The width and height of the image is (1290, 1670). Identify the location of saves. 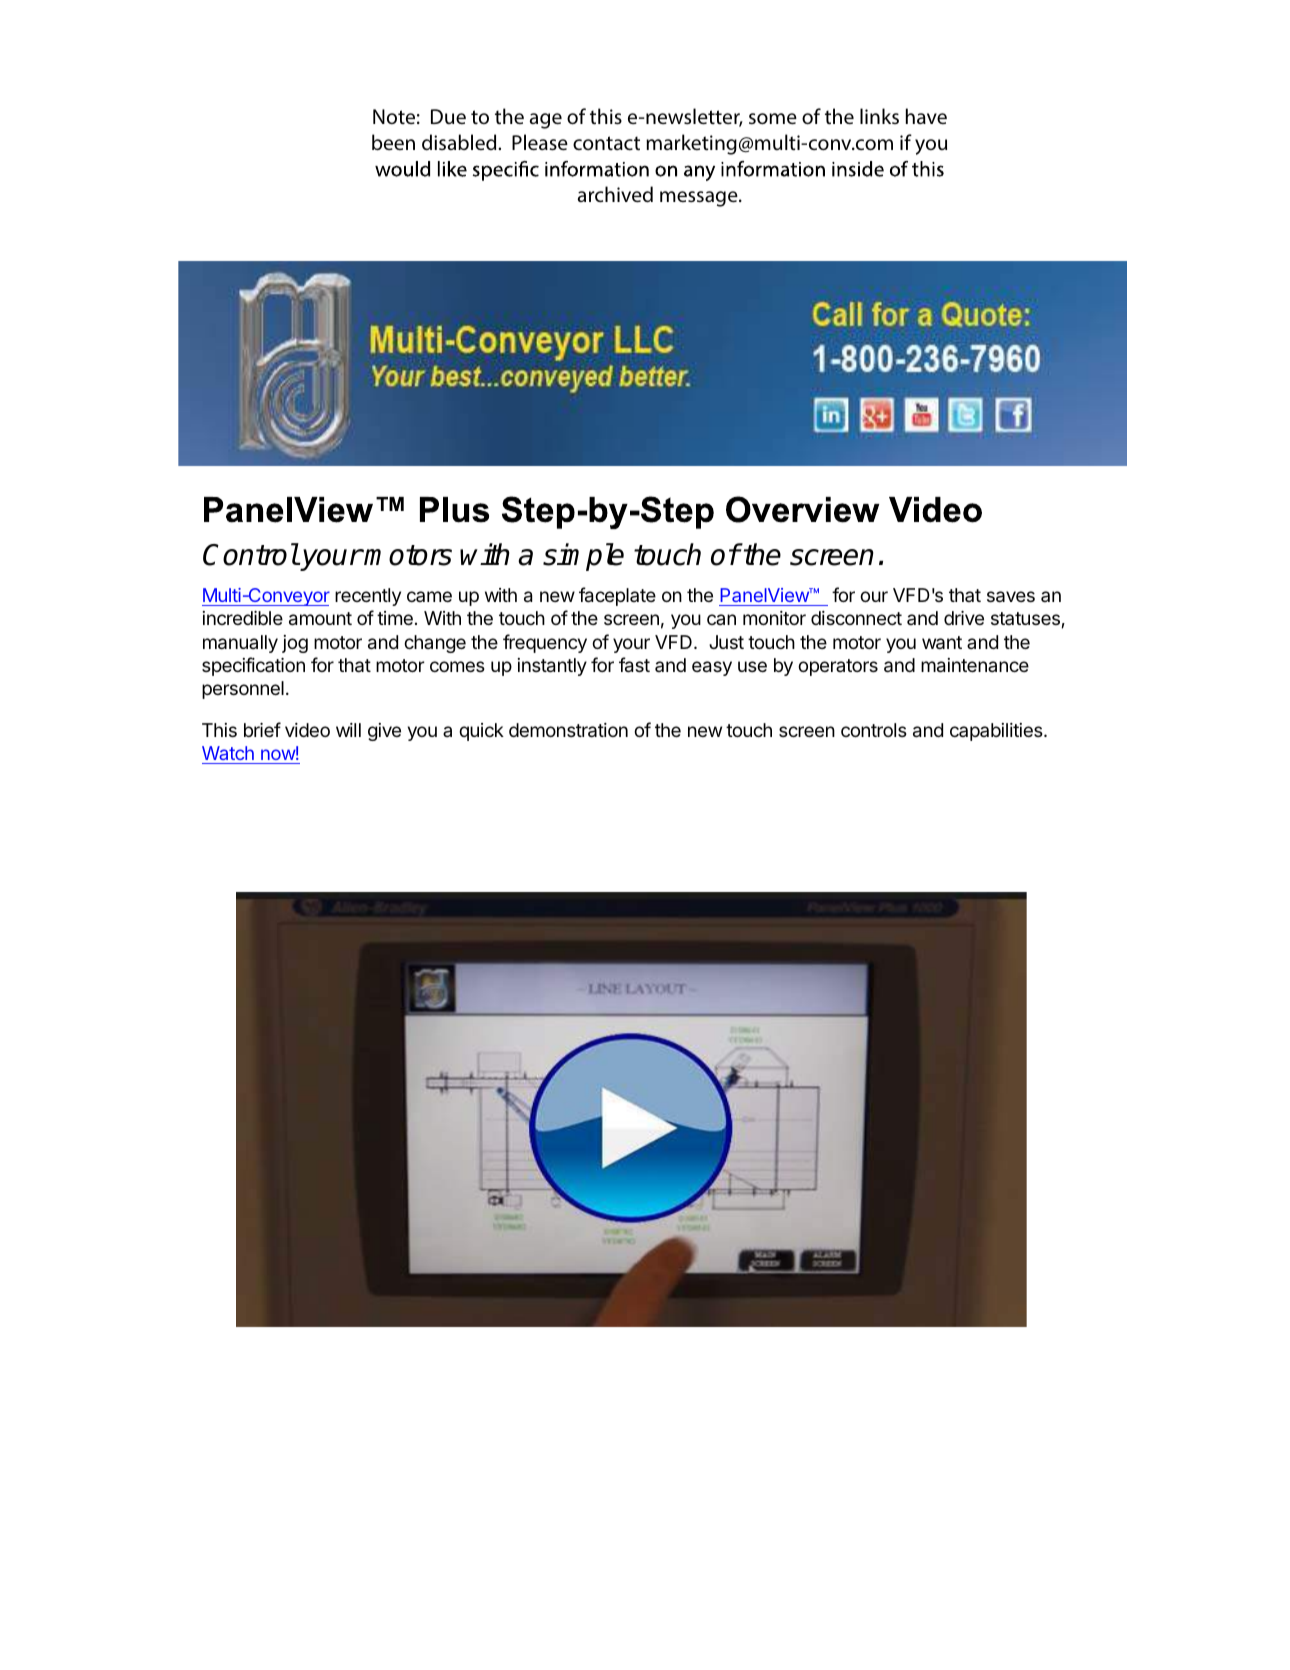
(1011, 597).
